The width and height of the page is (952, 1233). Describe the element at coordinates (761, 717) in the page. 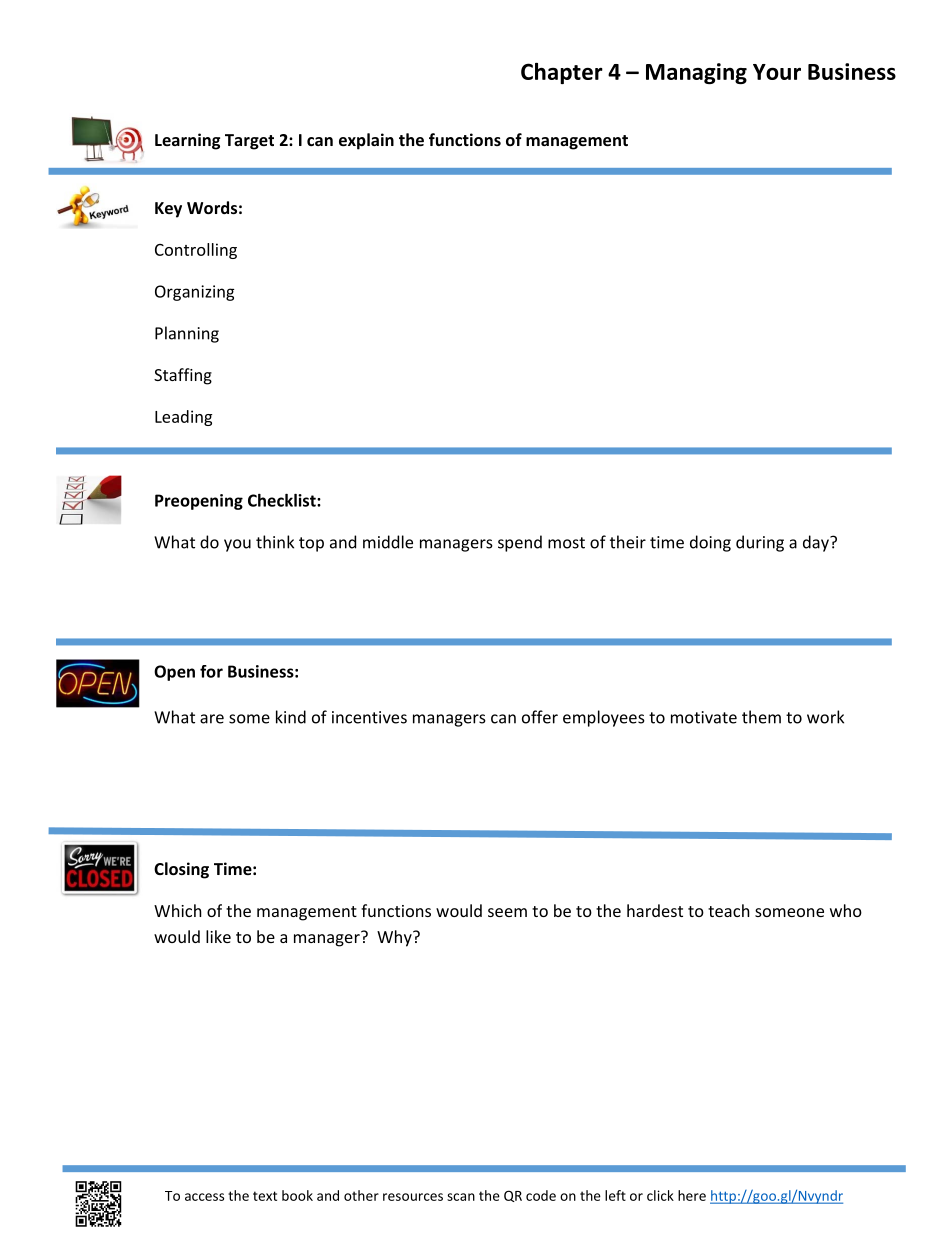

I see `them` at that location.
